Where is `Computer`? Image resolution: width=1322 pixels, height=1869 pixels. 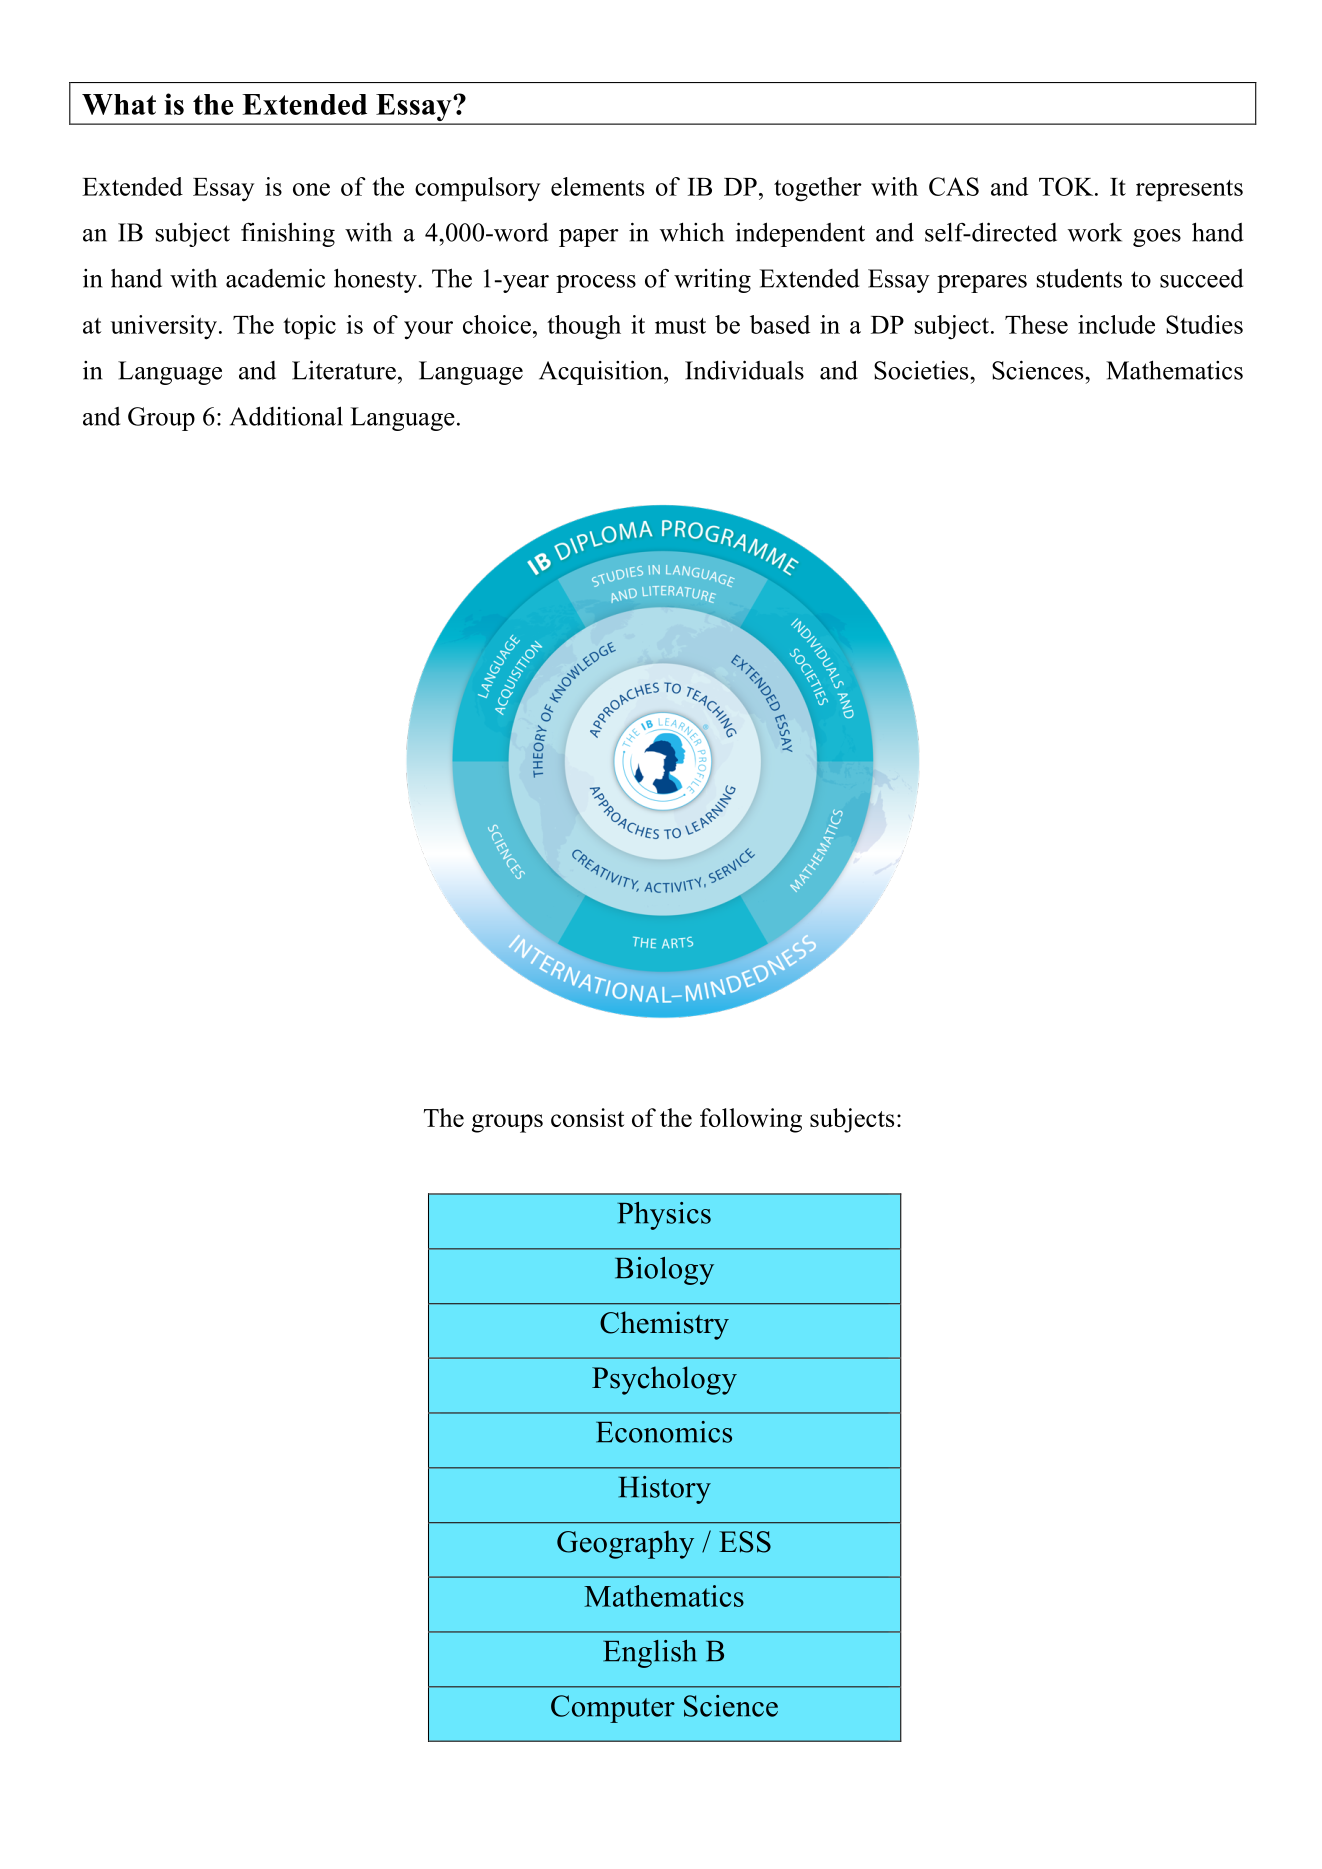 Computer is located at coordinates (613, 1709).
